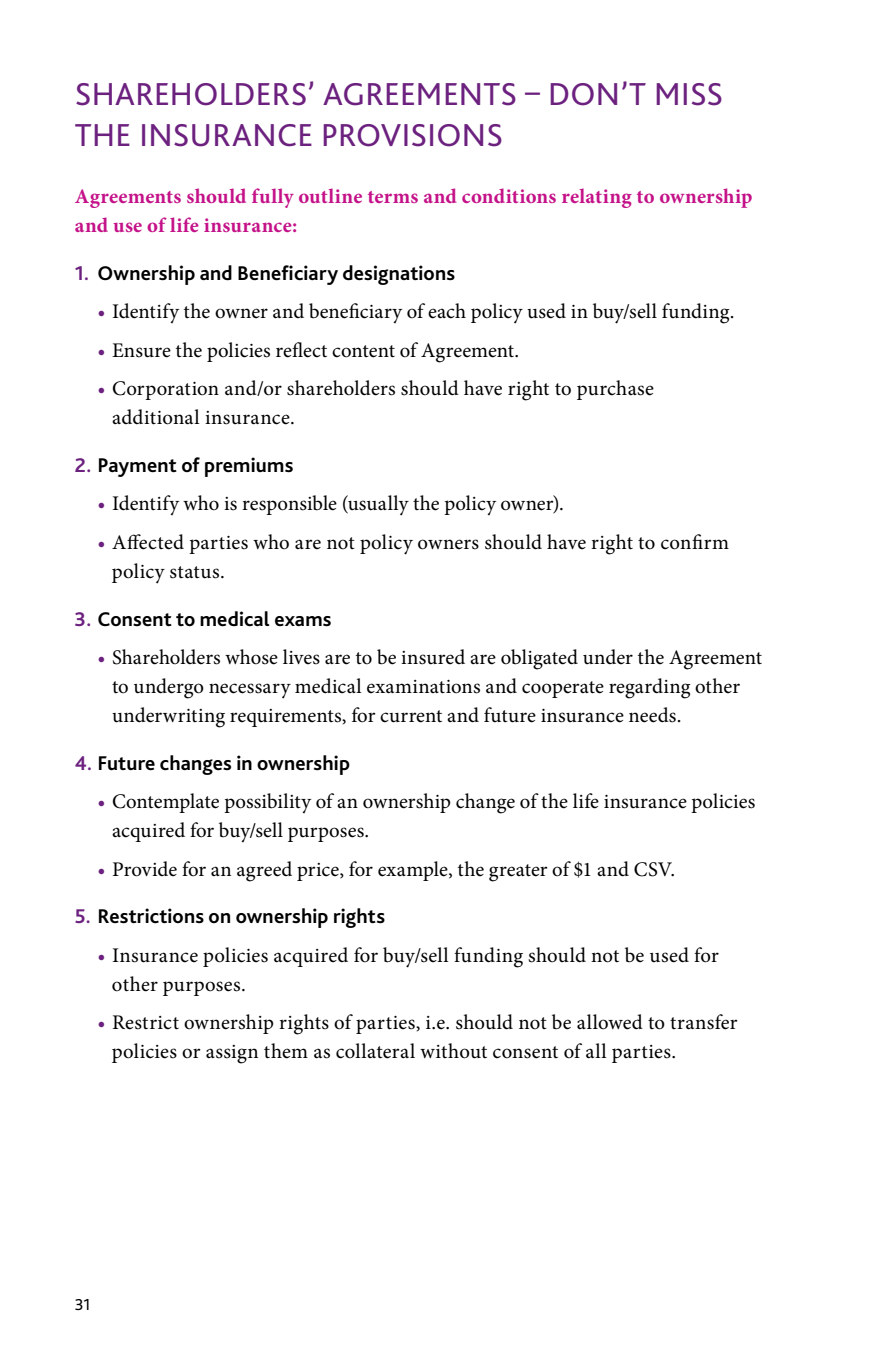  I want to click on assign, so click(232, 1054).
